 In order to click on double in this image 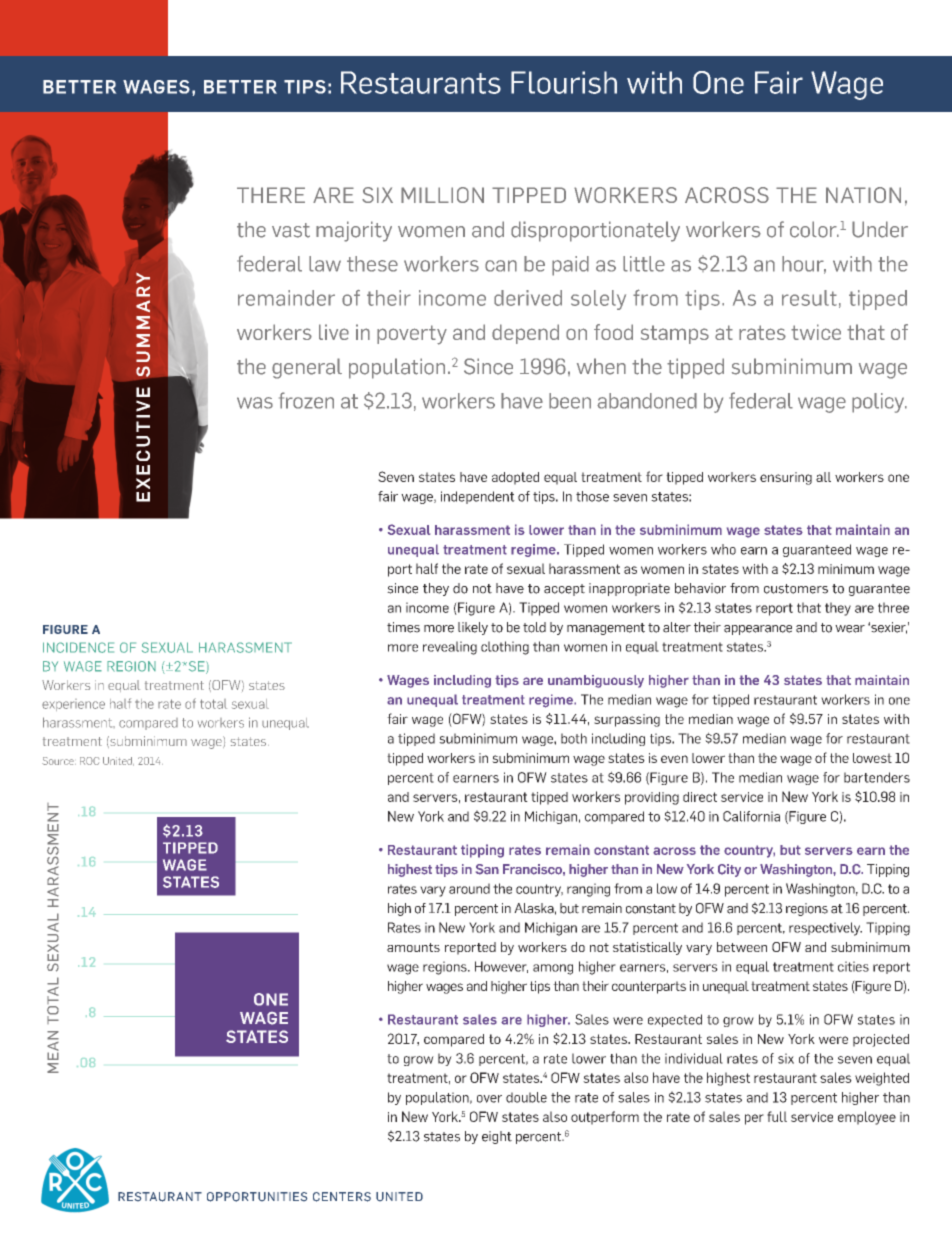, I will do `click(526, 1097)`.
